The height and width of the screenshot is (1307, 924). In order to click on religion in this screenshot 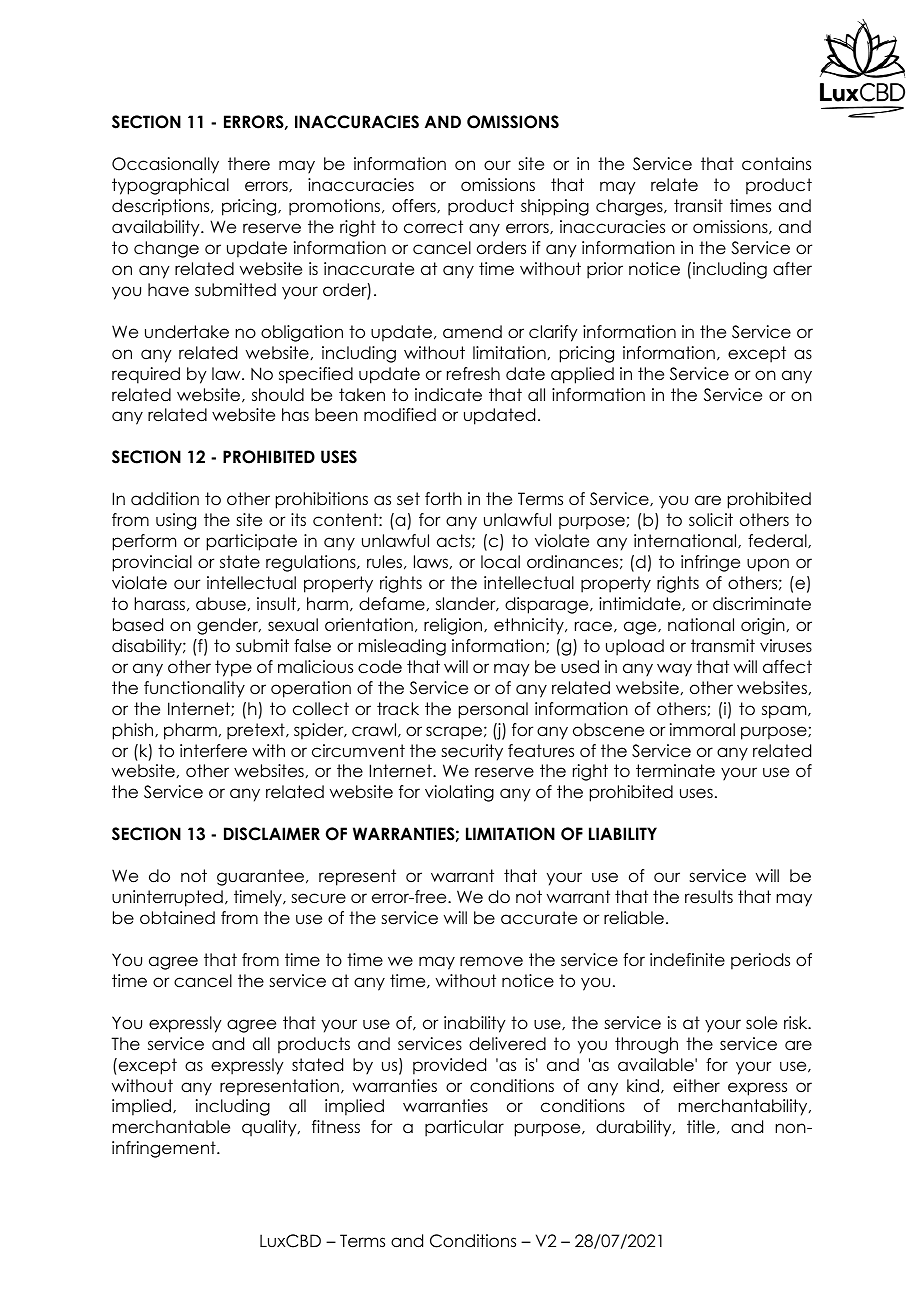, I will do `click(454, 626)`.
